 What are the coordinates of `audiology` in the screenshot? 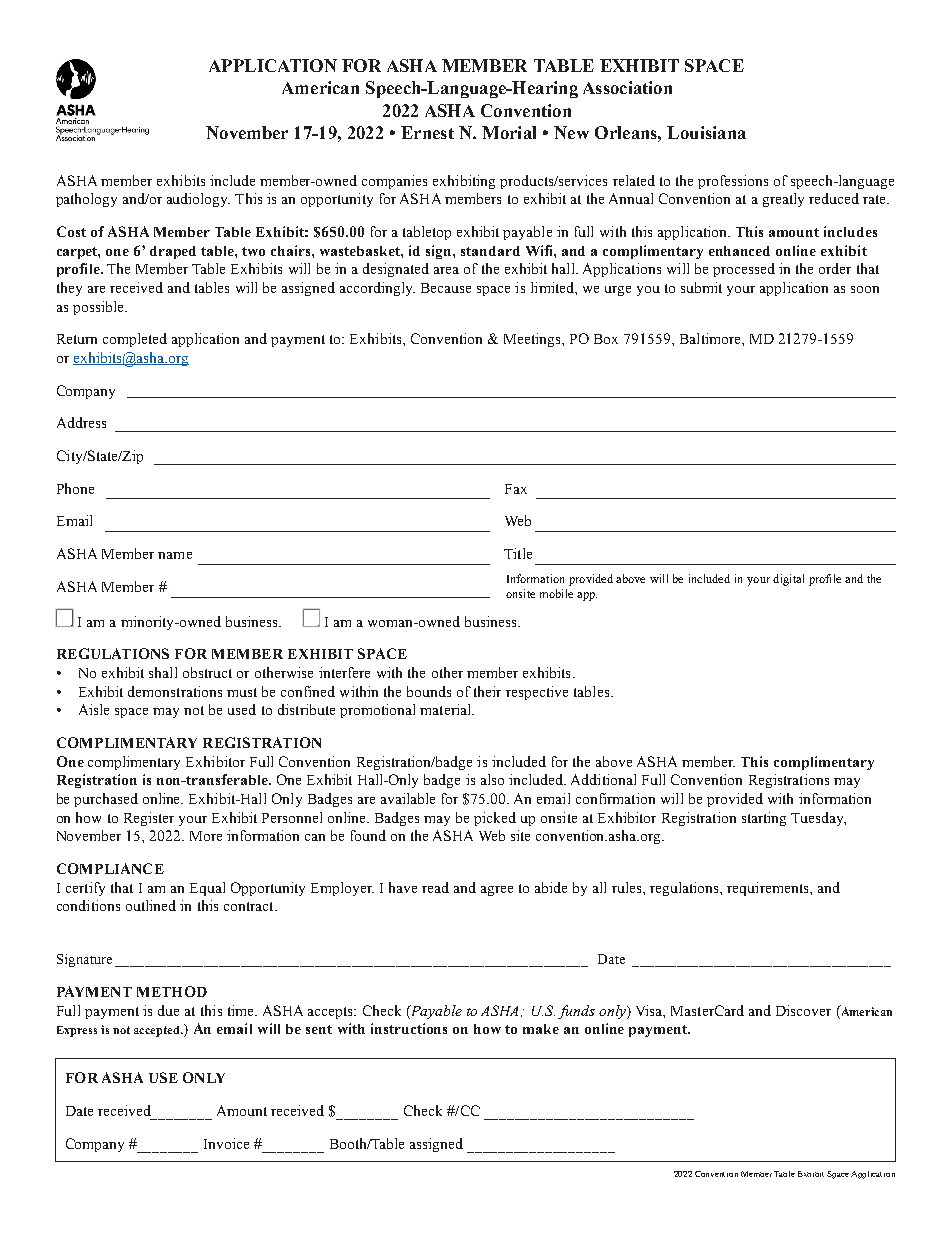 It's located at (198, 200).
